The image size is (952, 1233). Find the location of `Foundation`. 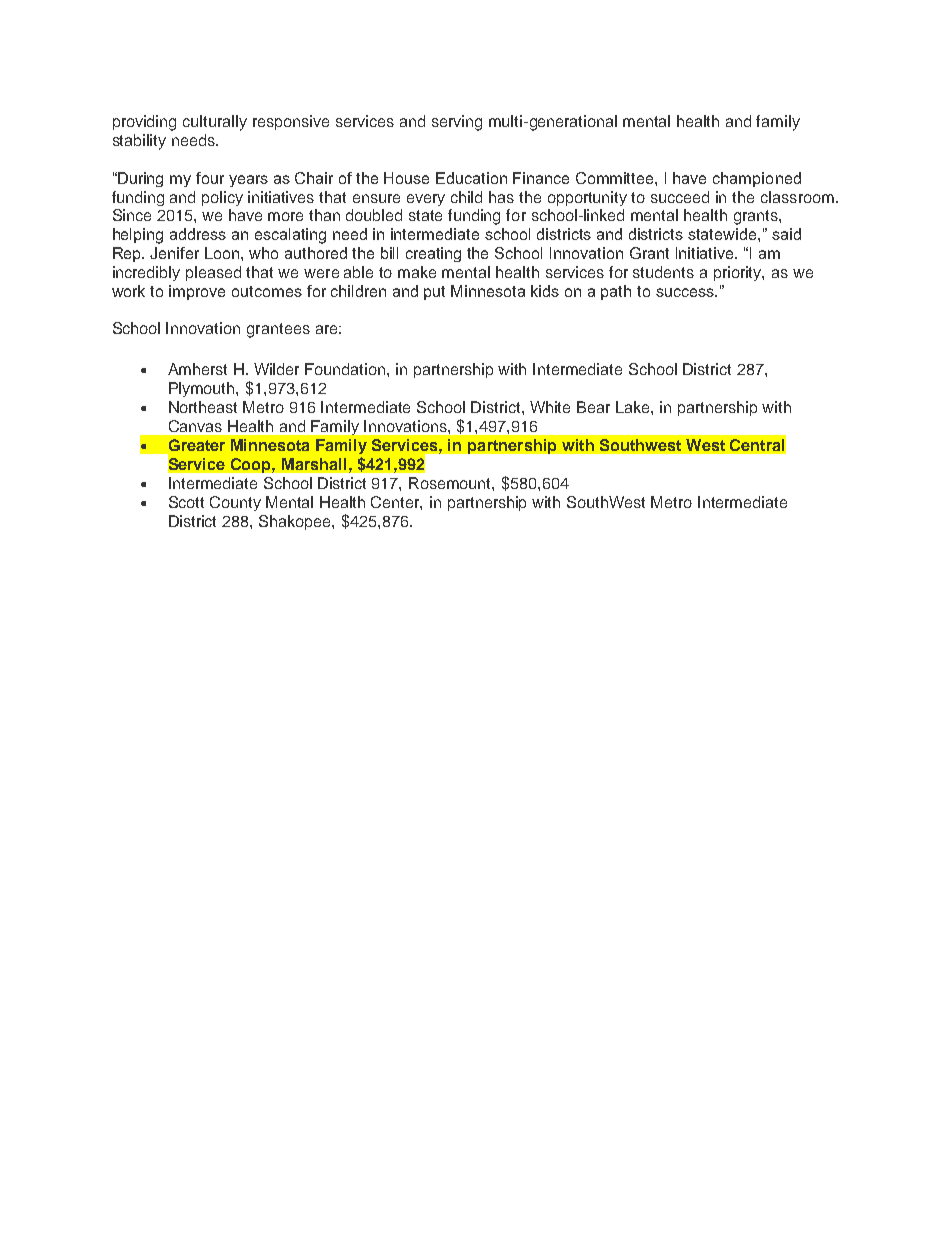

Foundation is located at coordinates (346, 369).
